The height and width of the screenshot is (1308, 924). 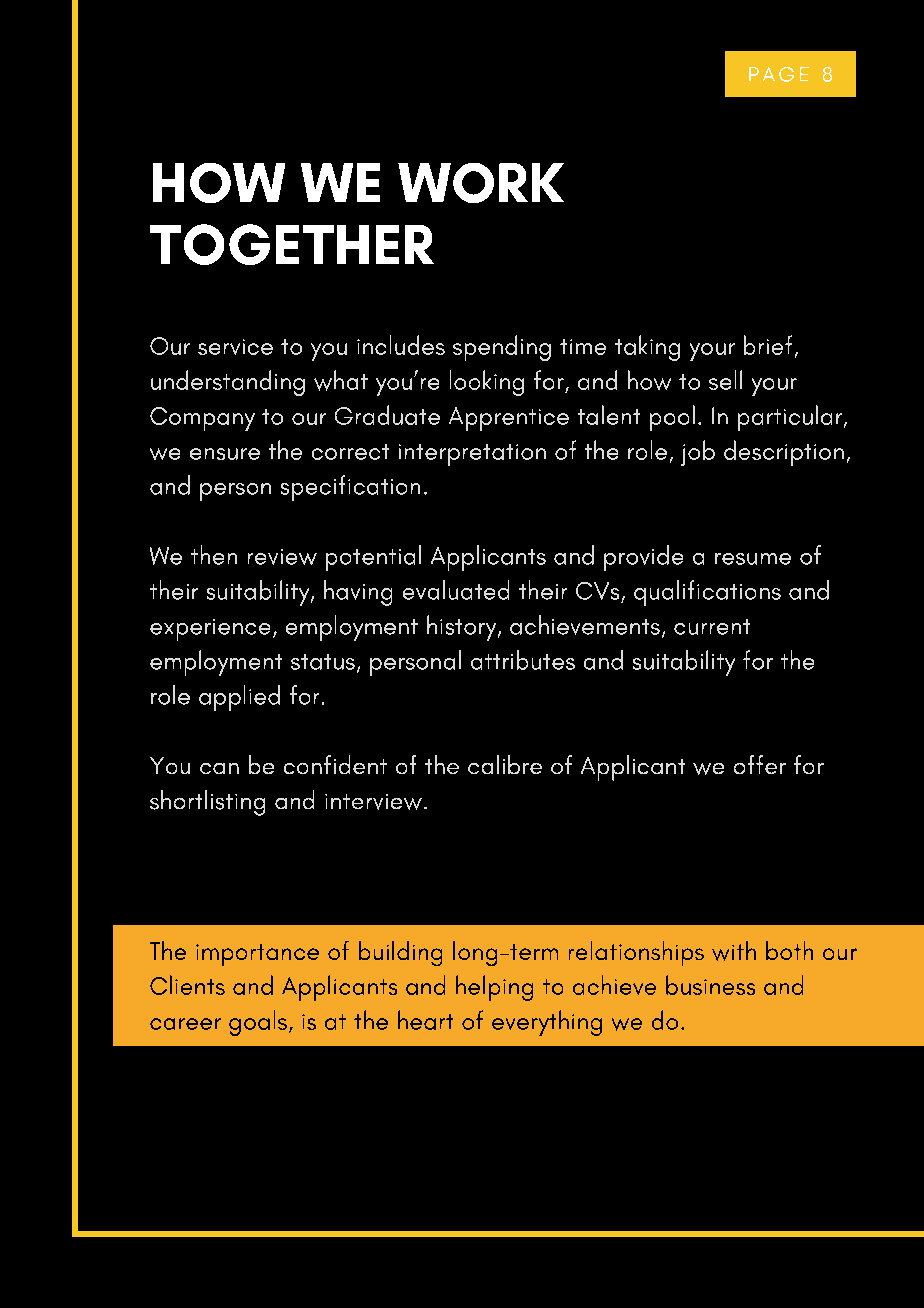 What do you see at coordinates (779, 74) in the screenshot?
I see `PAGE` at bounding box center [779, 74].
